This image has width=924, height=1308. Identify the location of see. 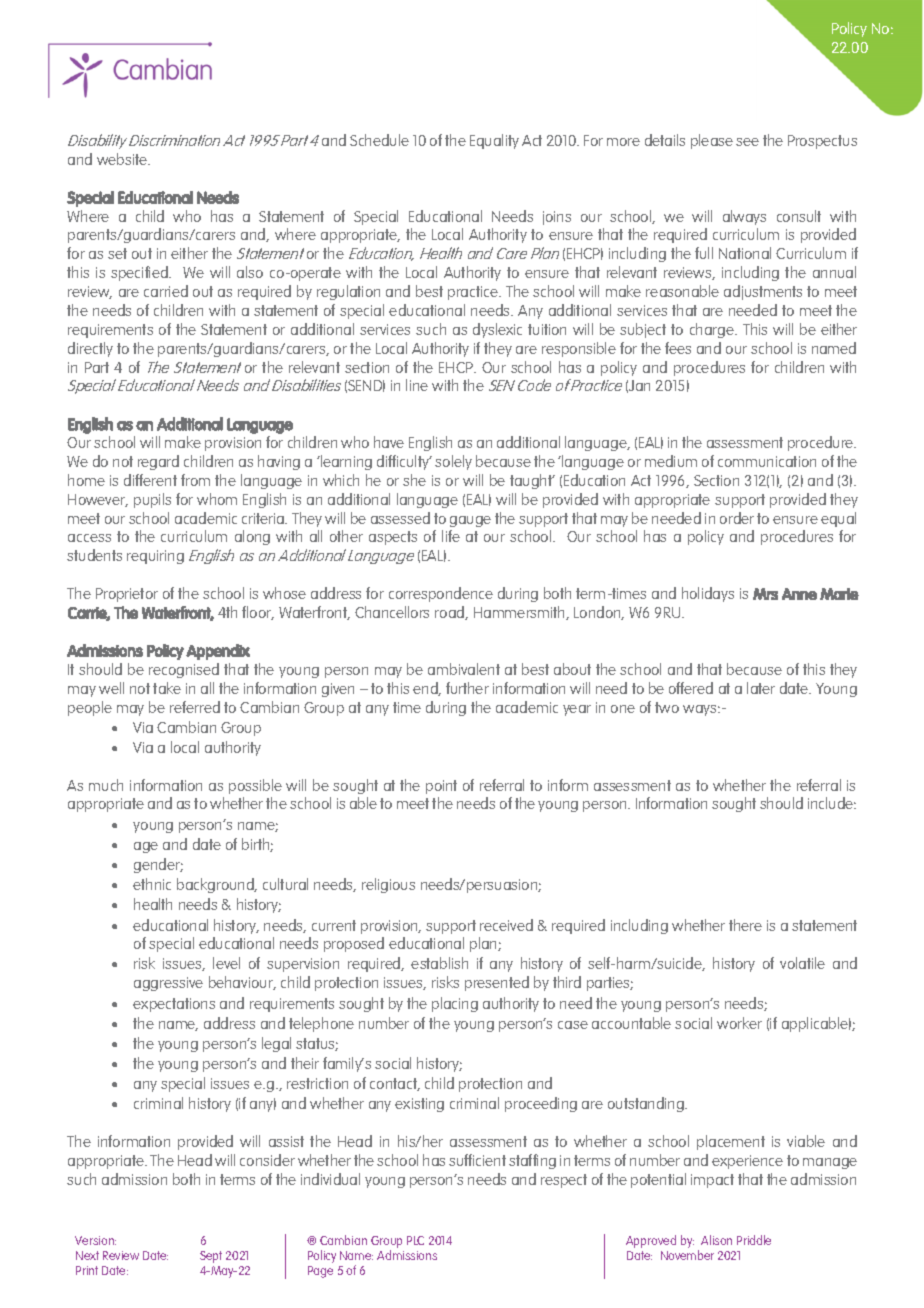
(747, 142).
